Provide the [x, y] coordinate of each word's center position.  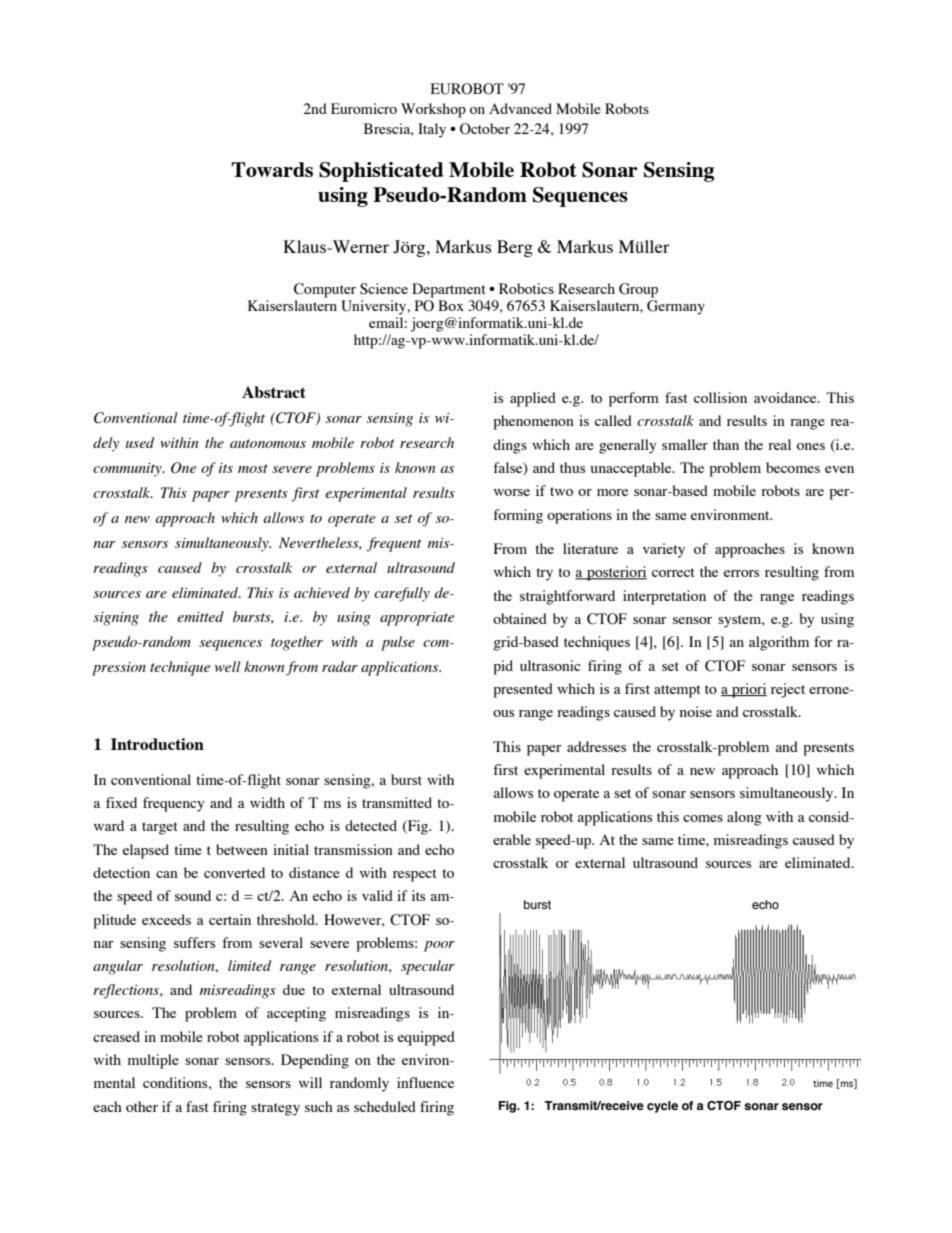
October [485, 129]
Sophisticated [381, 172]
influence [425, 1082]
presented [523, 690]
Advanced [520, 108]
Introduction [157, 744]
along [744, 818]
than [726, 444]
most [253, 468]
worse [512, 492]
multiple [153, 1061]
